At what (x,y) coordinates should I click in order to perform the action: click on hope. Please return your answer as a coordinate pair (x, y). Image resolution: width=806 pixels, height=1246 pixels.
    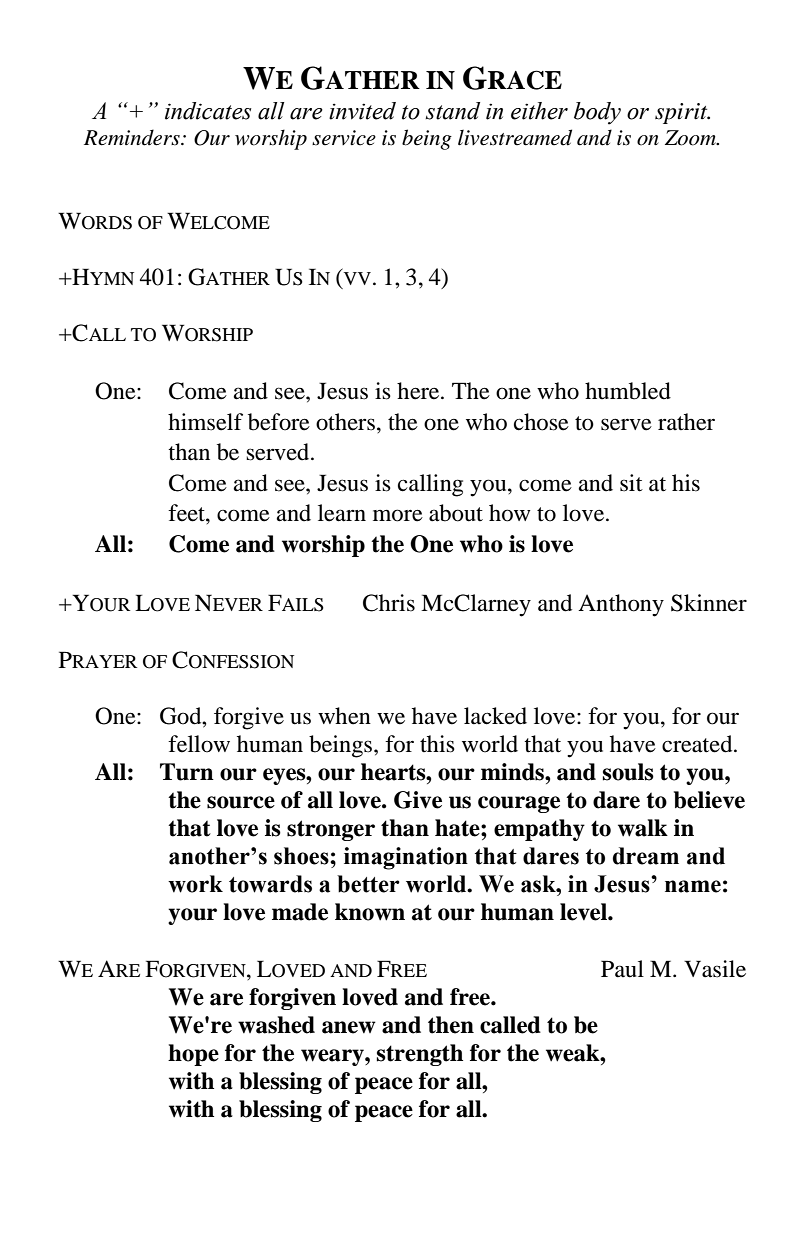
    Looking at the image, I should click on (193, 1055).
